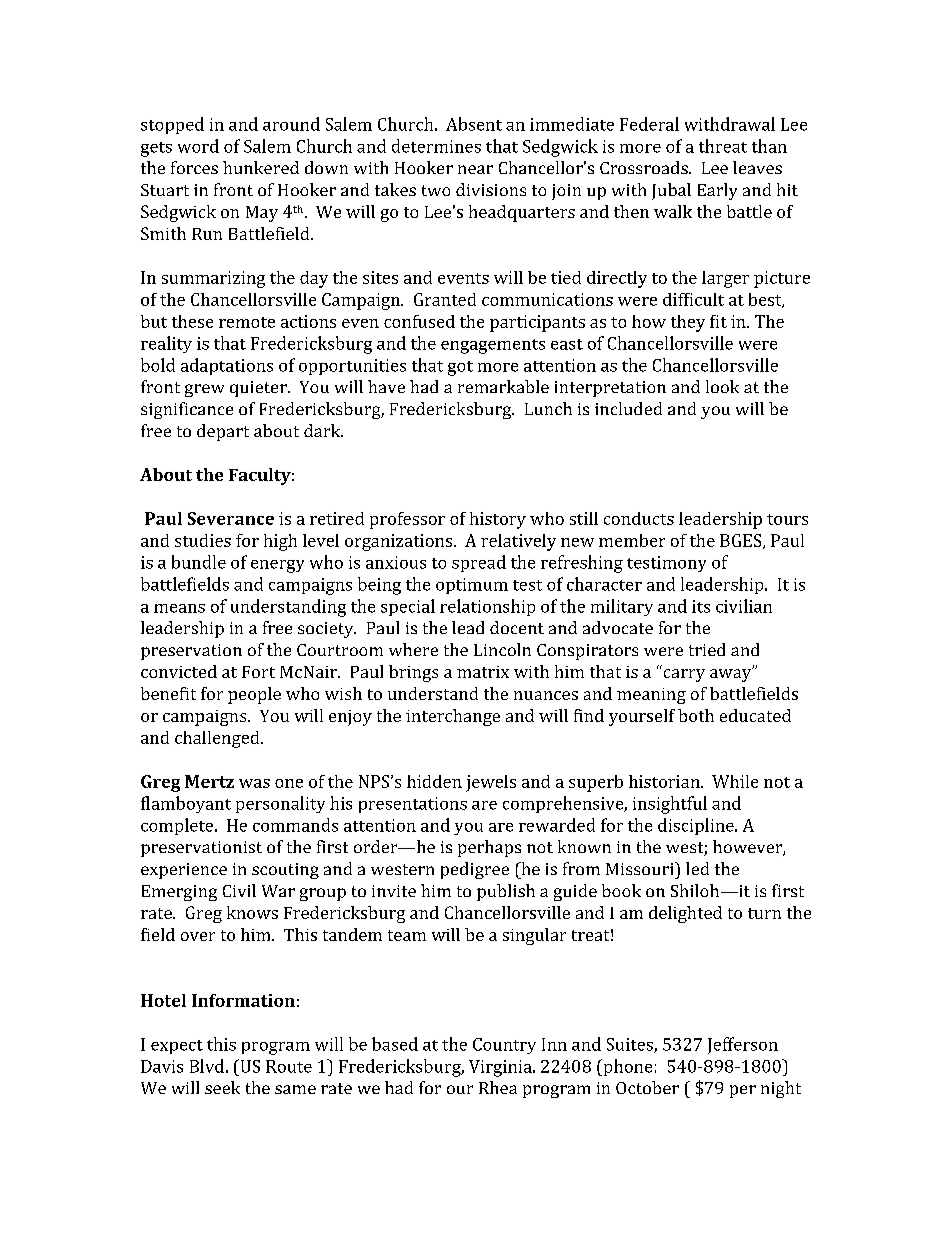 This page has height=1233, width=952. What do you see at coordinates (198, 146) in the page?
I see `word` at bounding box center [198, 146].
